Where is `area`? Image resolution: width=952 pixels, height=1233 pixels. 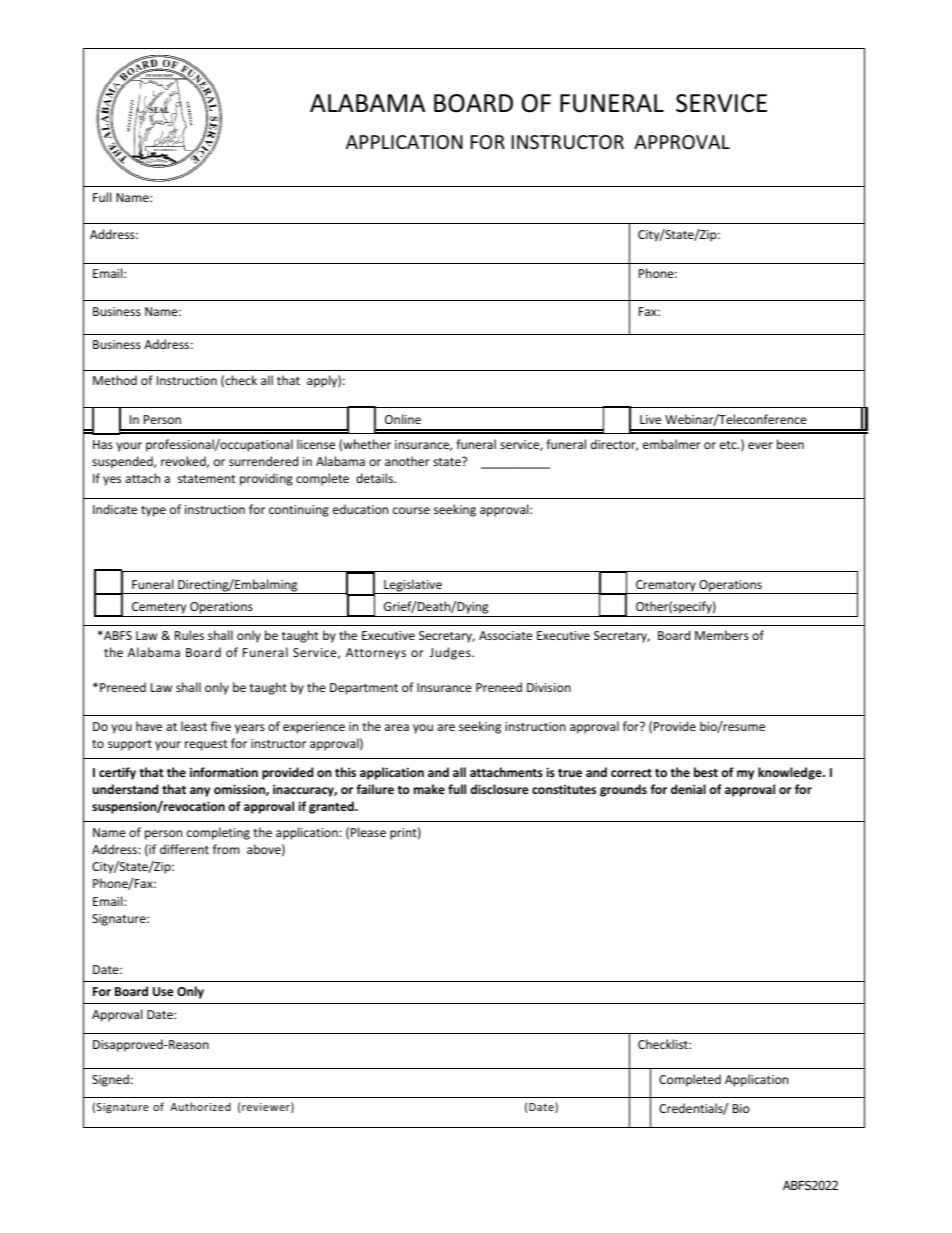
area is located at coordinates (397, 727).
